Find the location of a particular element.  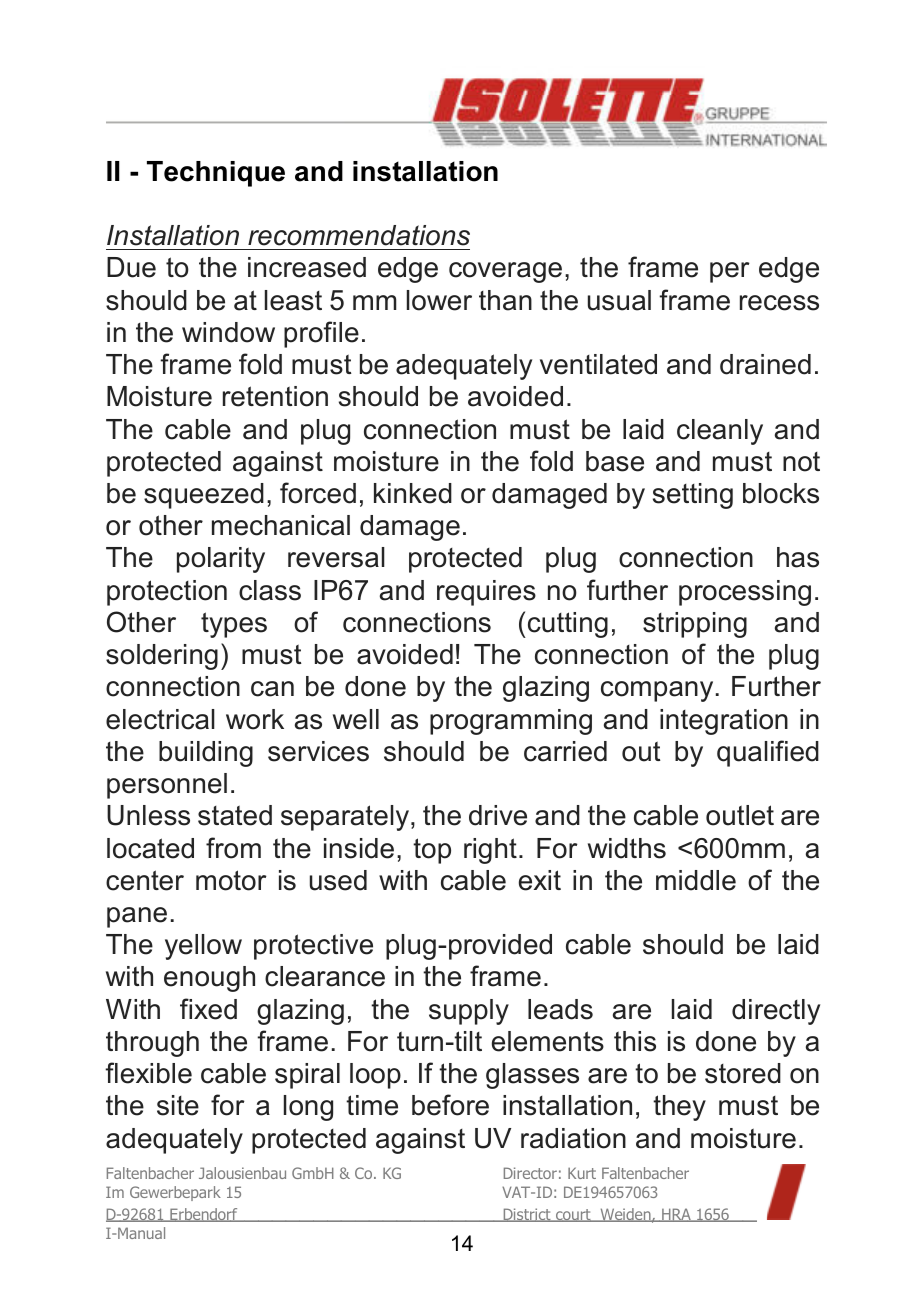

coverage is located at coordinates (505, 272).
